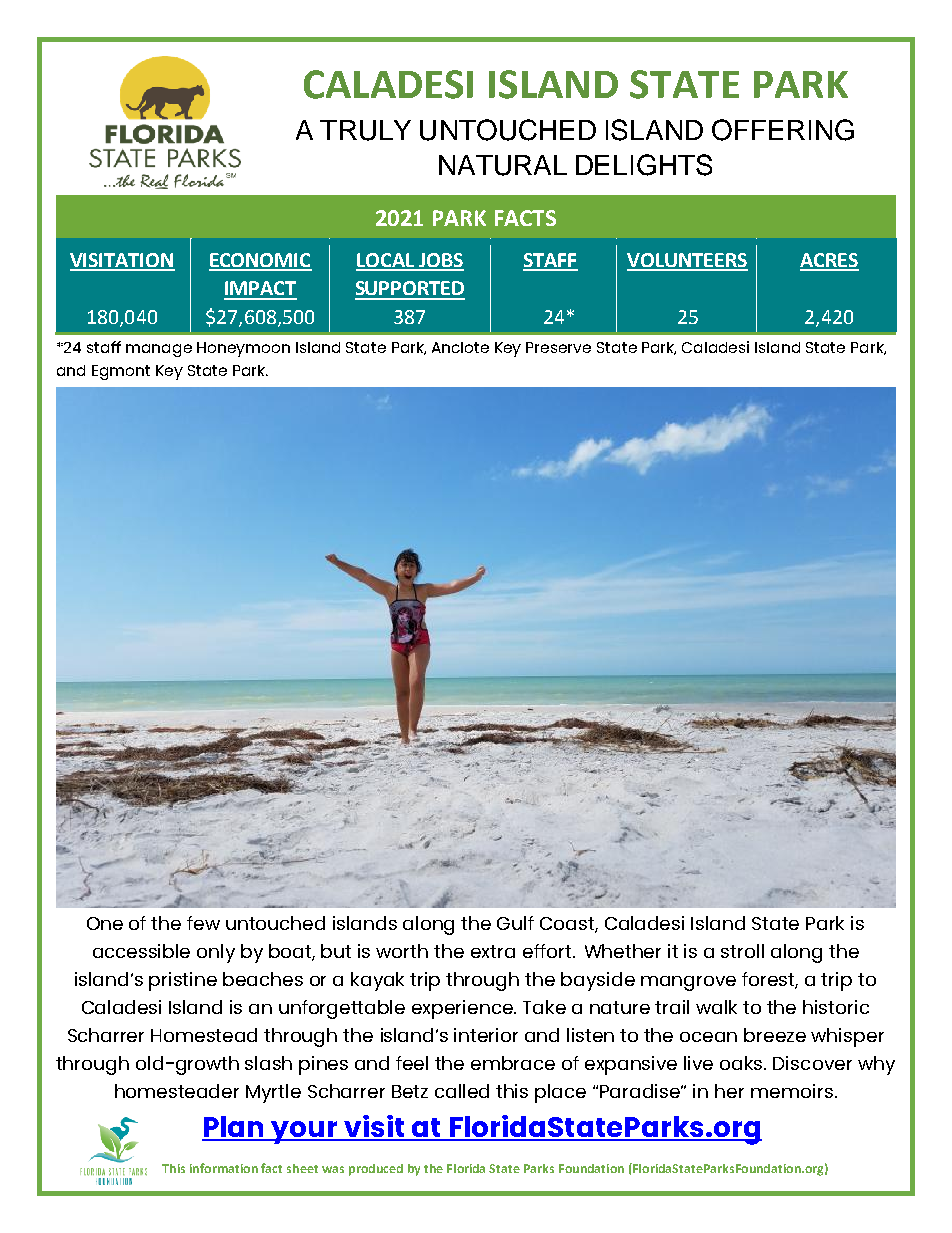 The height and width of the screenshot is (1233, 952). Describe the element at coordinates (515, 923) in the screenshot. I see `Gulf` at that location.
